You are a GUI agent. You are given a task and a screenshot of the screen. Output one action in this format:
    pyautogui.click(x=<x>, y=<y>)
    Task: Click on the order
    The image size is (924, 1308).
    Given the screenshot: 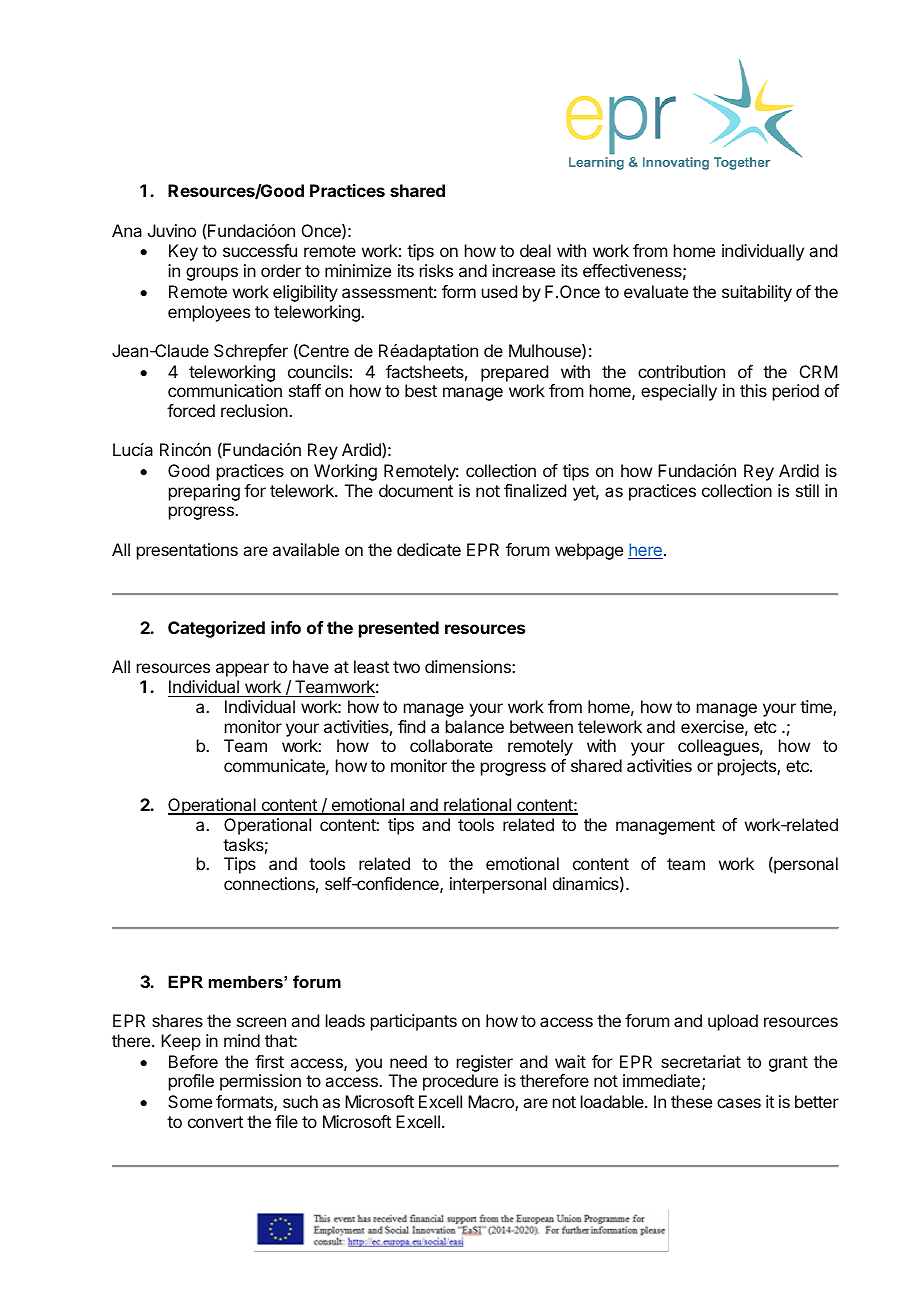 What is the action you would take?
    pyautogui.click(x=281, y=270)
